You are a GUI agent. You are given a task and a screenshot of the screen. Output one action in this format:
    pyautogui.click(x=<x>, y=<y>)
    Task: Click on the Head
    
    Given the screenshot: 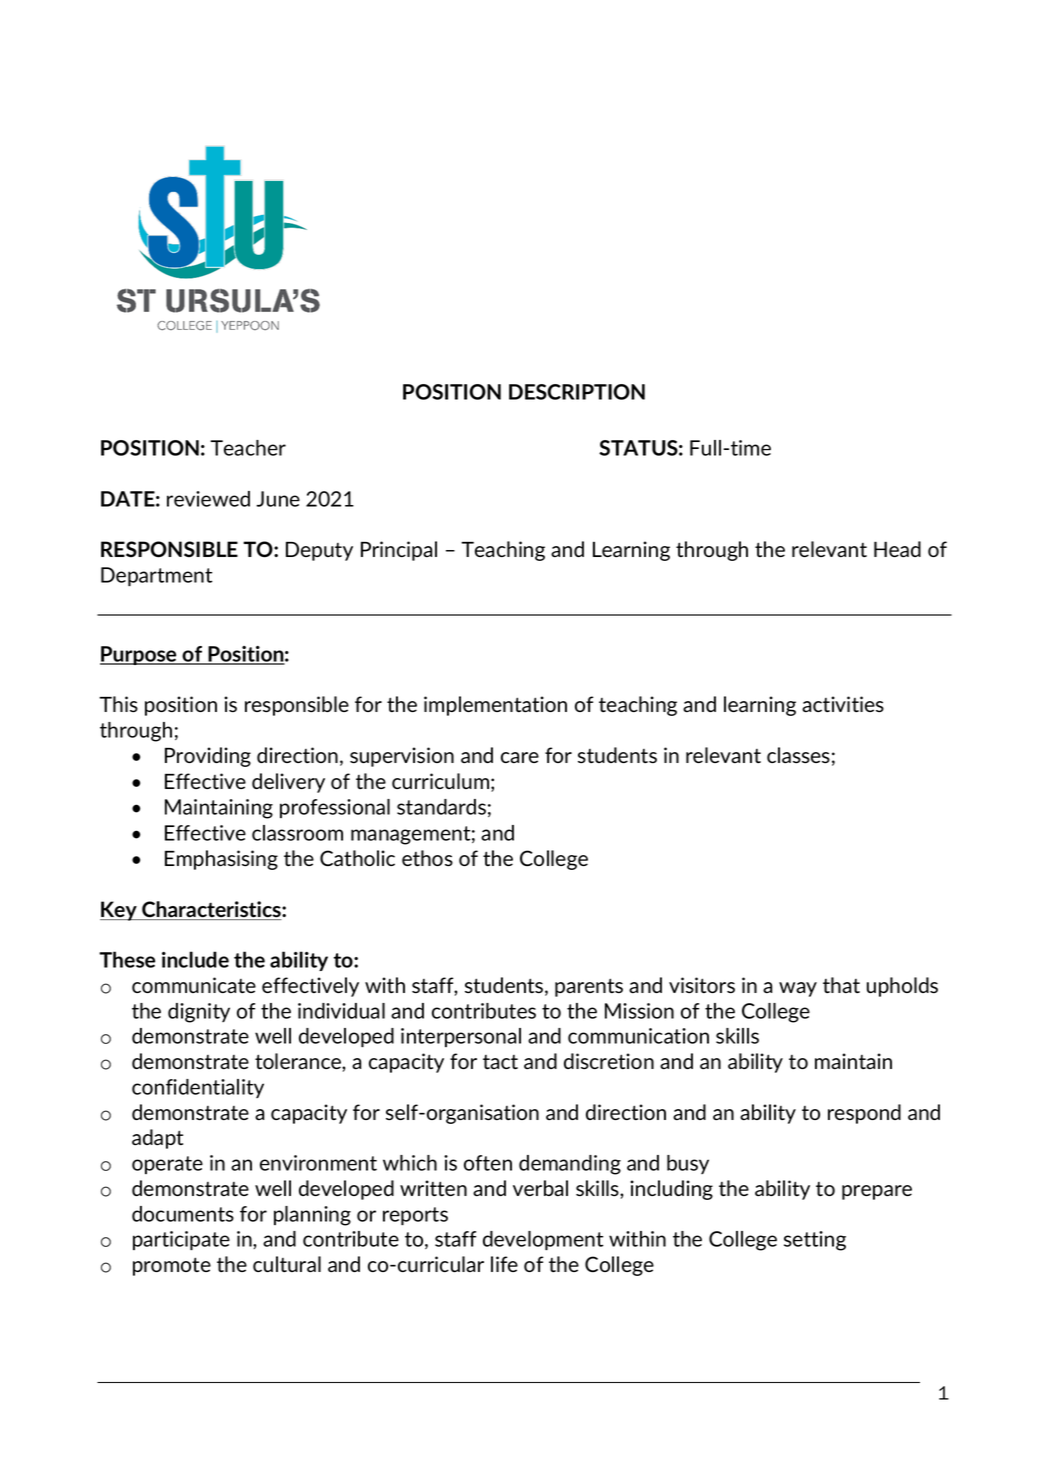 What is the action you would take?
    pyautogui.click(x=897, y=549)
